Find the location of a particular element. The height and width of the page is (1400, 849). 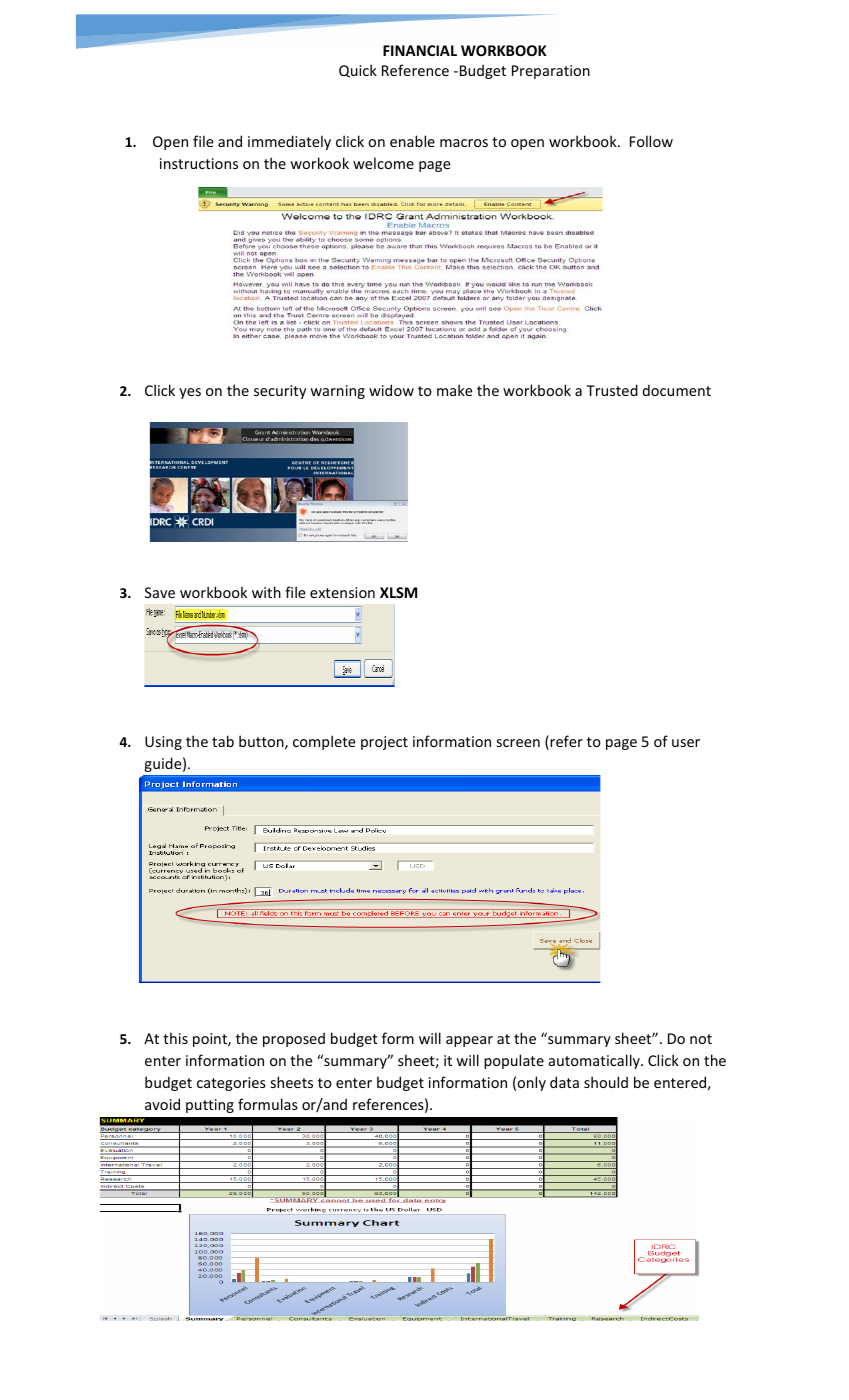

categories is located at coordinates (231, 1084).
